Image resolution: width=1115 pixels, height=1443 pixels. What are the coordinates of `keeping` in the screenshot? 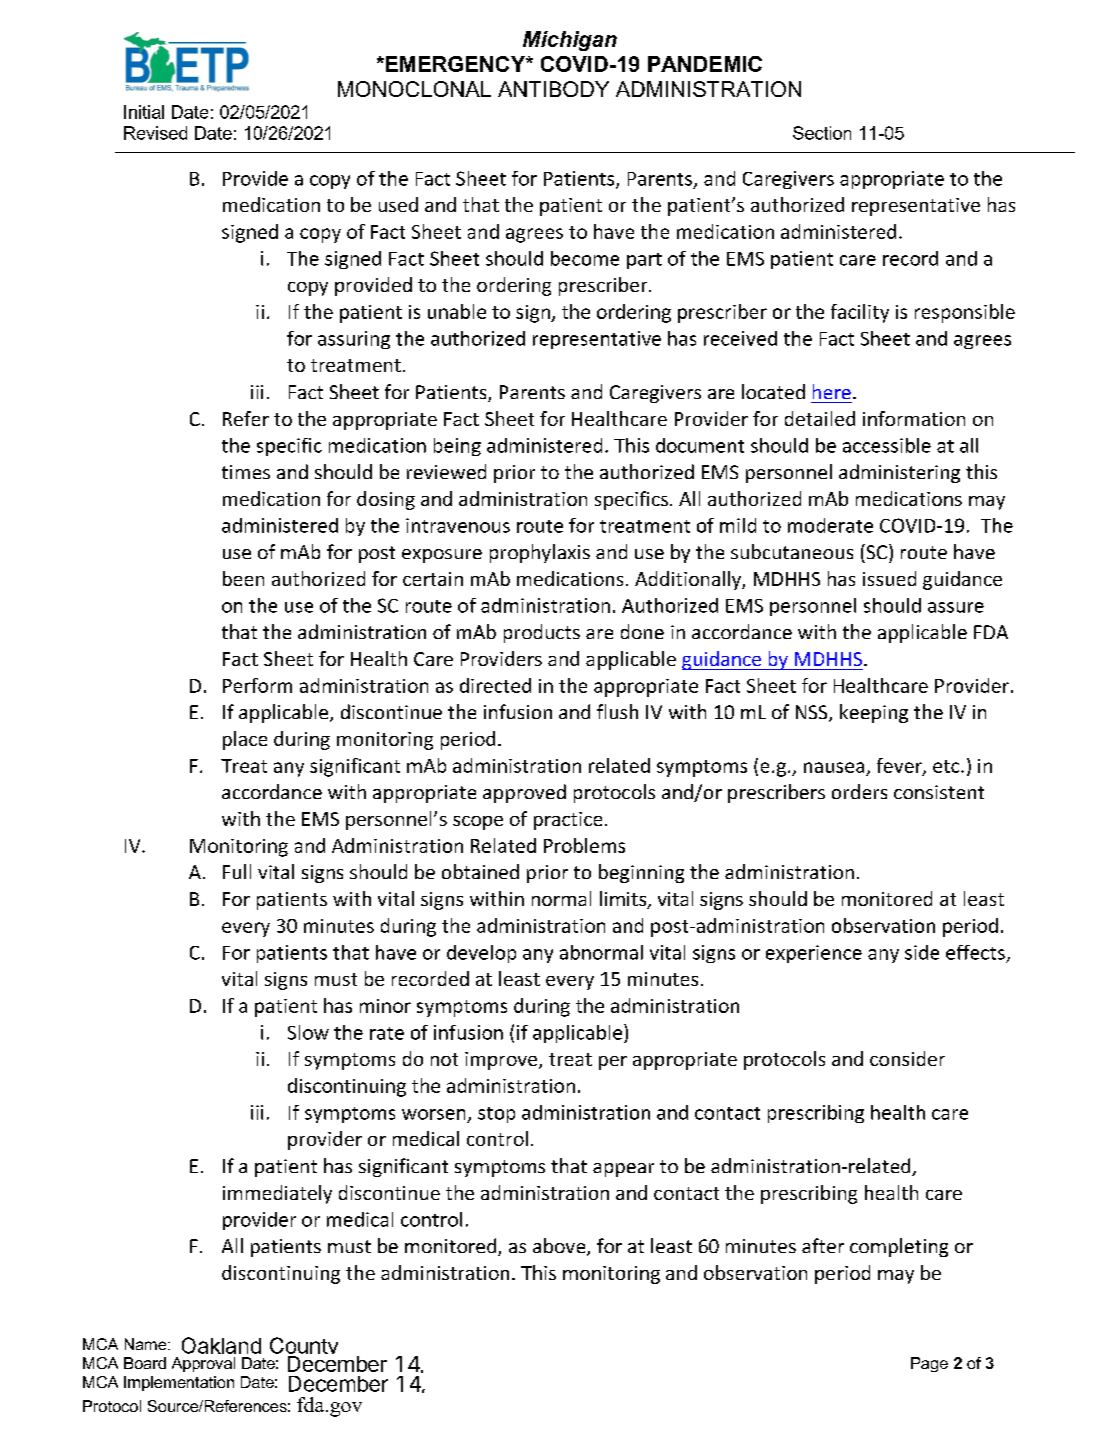 It's located at (874, 713).
